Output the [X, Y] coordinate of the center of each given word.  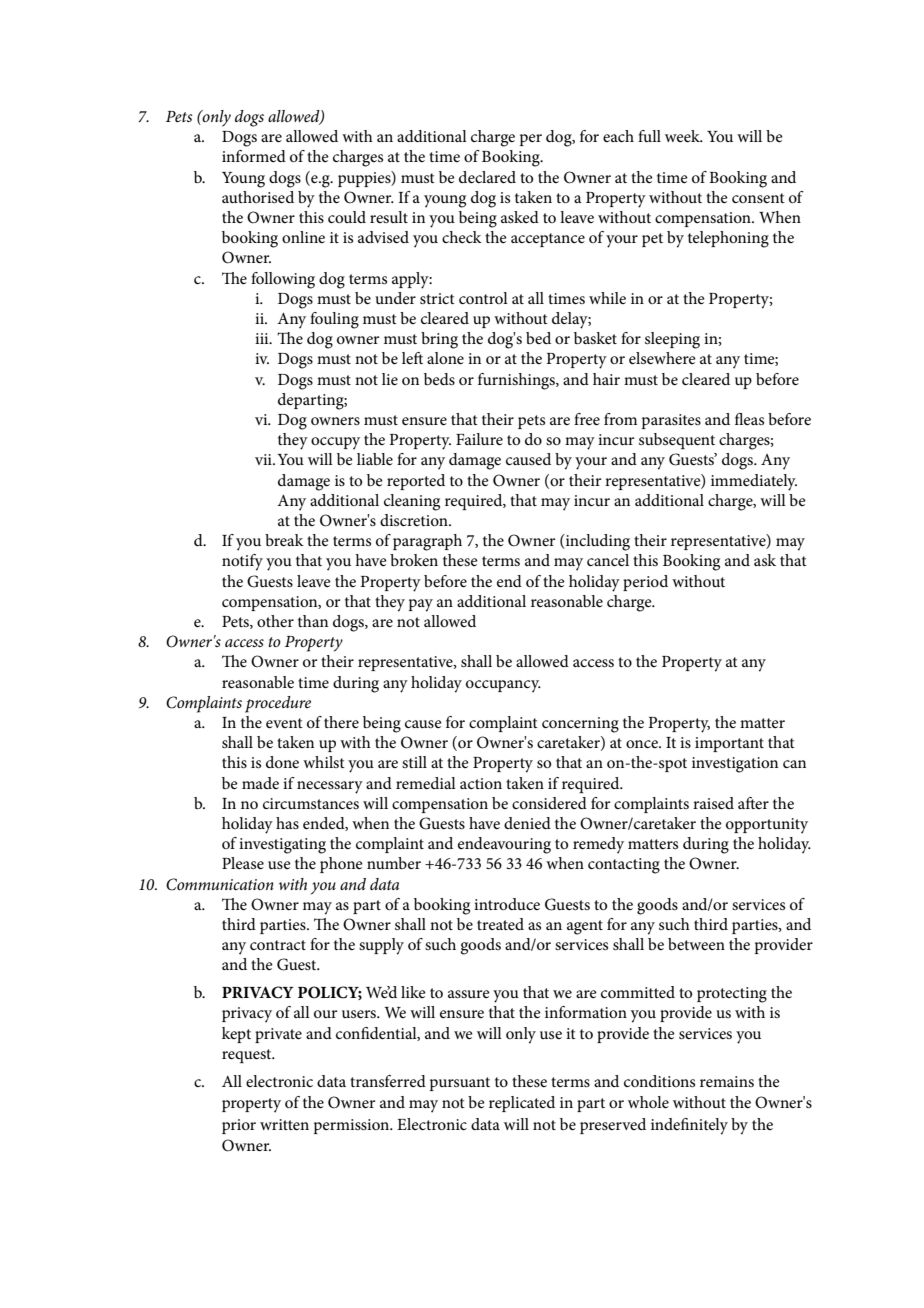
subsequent [677, 441]
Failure [479, 439]
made [260, 783]
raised [713, 803]
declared [487, 177]
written [284, 1124]
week [683, 136]
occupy [335, 443]
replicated [522, 1104]
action [481, 783]
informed [254, 156]
